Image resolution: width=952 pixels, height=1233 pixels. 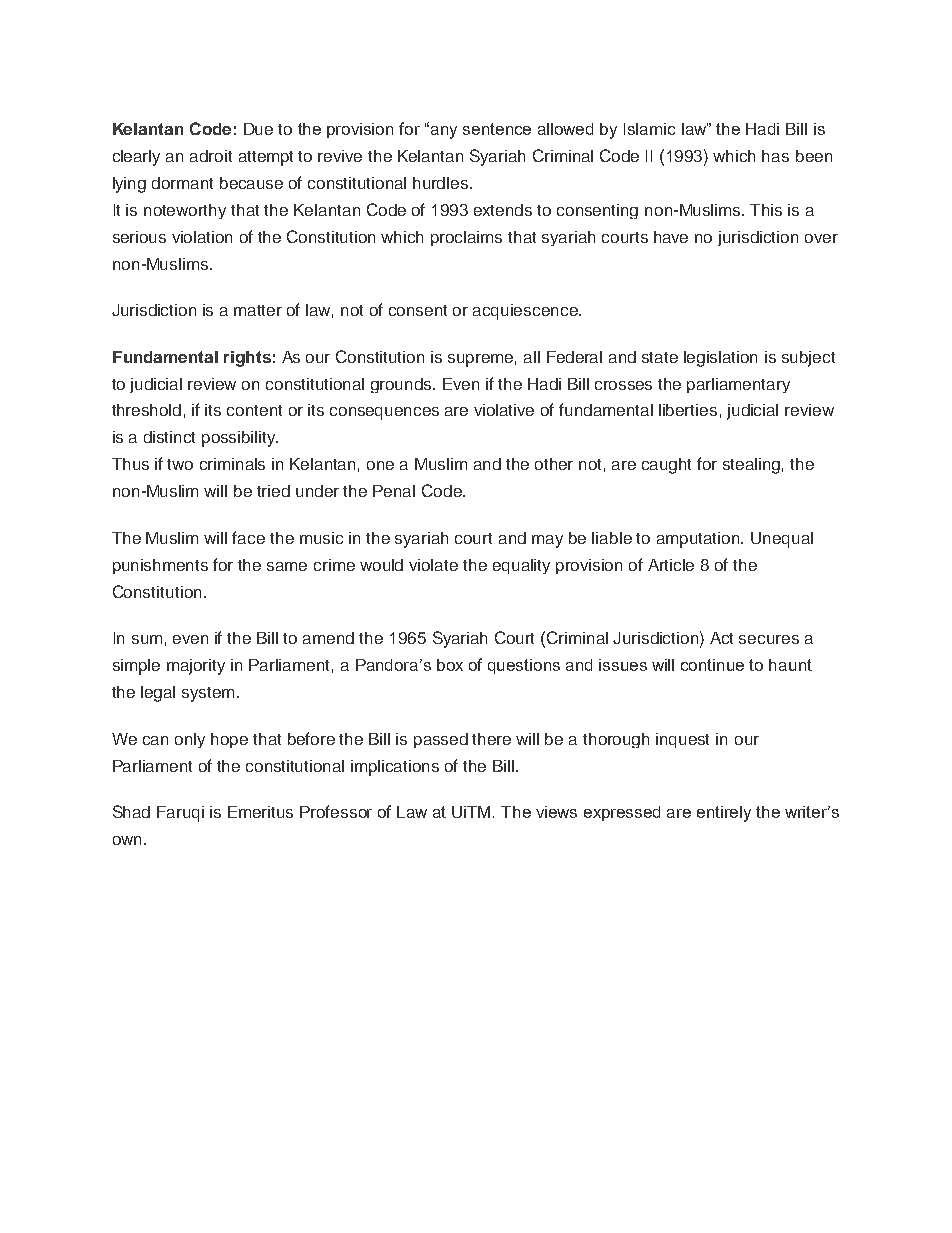 I want to click on views, so click(x=556, y=812).
